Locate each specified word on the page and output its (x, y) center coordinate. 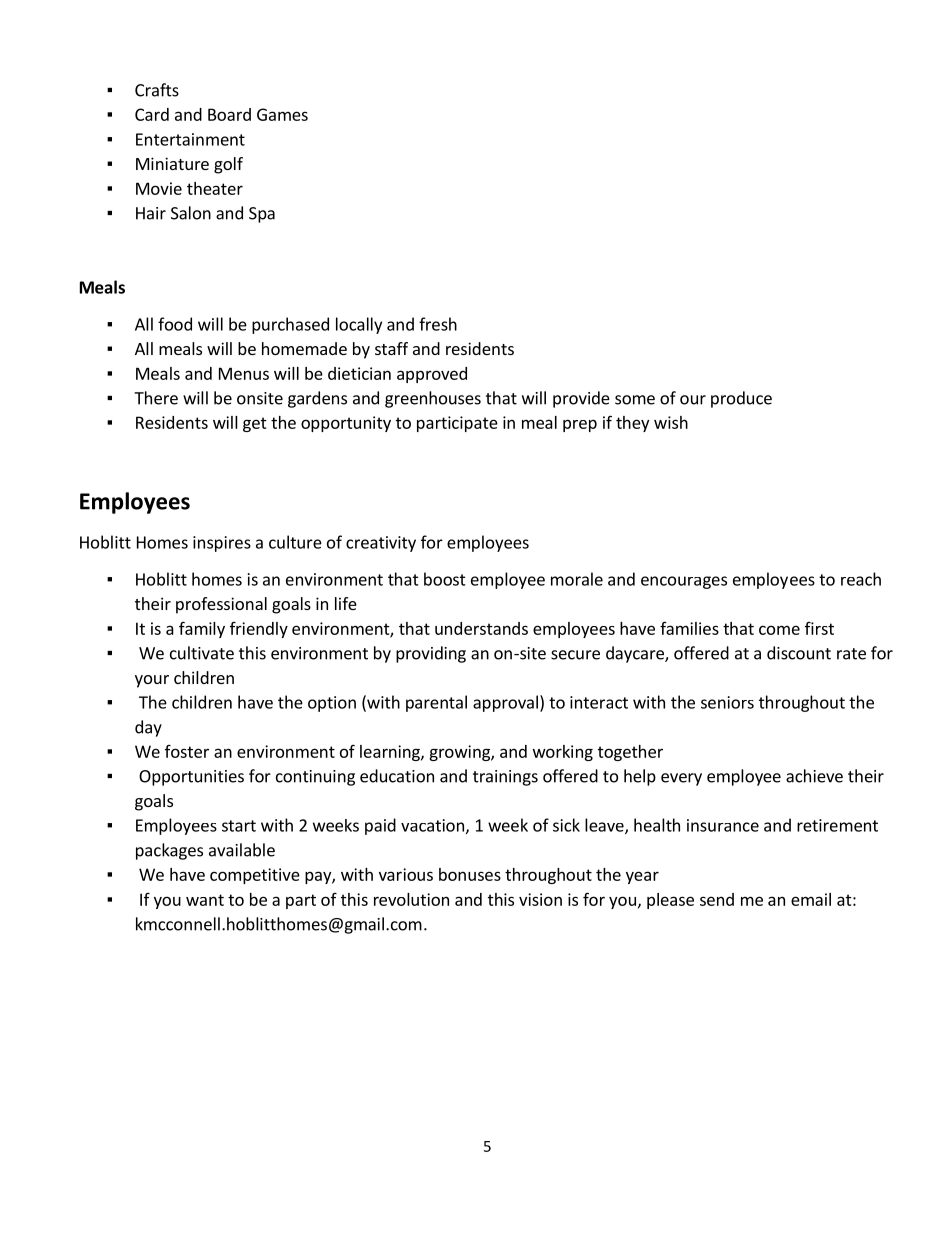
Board (229, 114)
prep (580, 425)
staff (391, 348)
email (811, 899)
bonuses (470, 874)
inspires (222, 544)
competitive (255, 876)
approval (505, 703)
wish (671, 422)
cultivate (202, 653)
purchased (290, 325)
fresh (438, 324)
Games (282, 114)
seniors (727, 702)
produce (741, 399)
